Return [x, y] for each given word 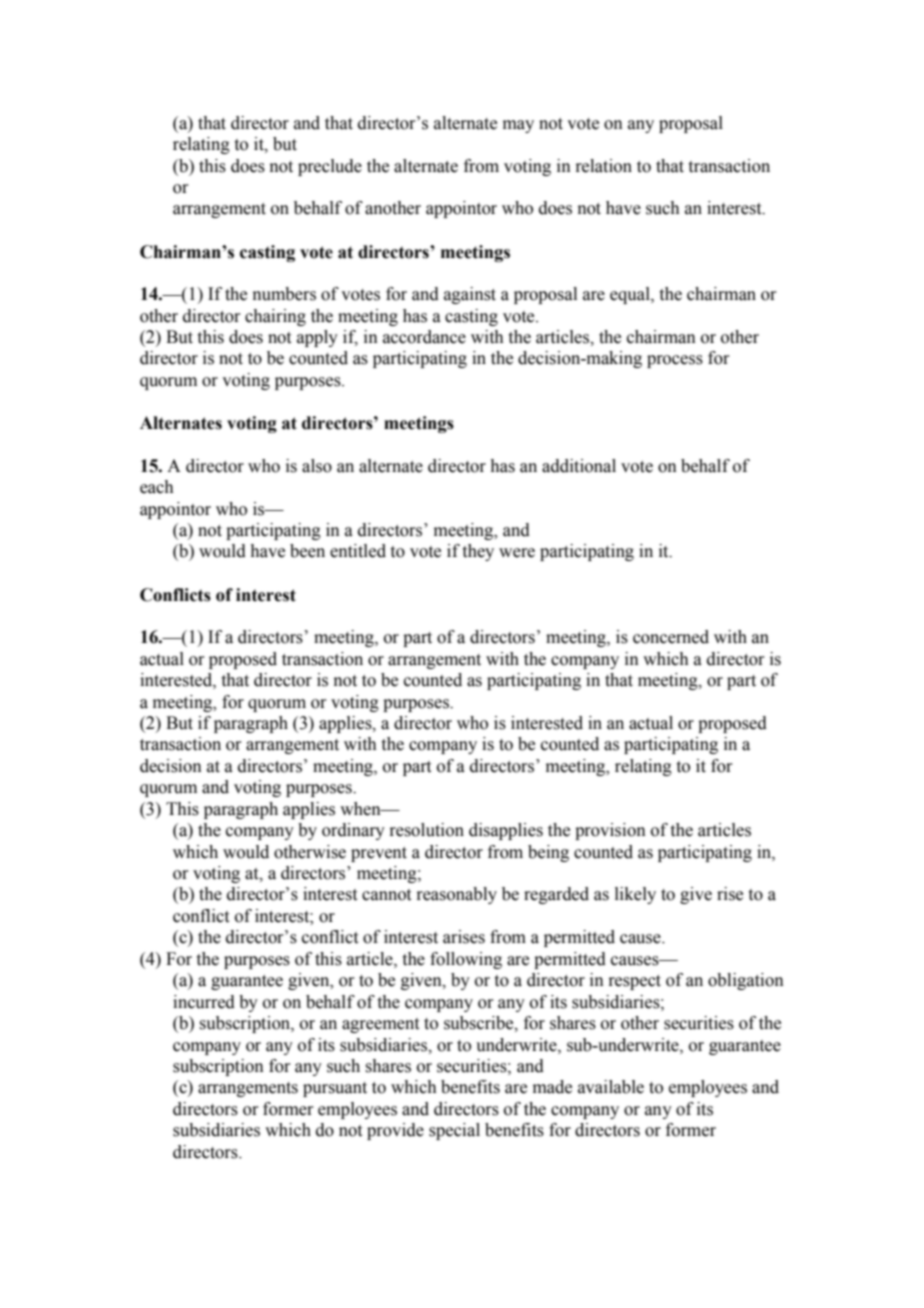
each [157, 487]
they [478, 552]
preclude [330, 167]
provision [610, 831]
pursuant [335, 1089]
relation [603, 166]
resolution [426, 830]
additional [579, 466]
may [518, 126]
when [361, 809]
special [454, 1131]
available [611, 1087]
